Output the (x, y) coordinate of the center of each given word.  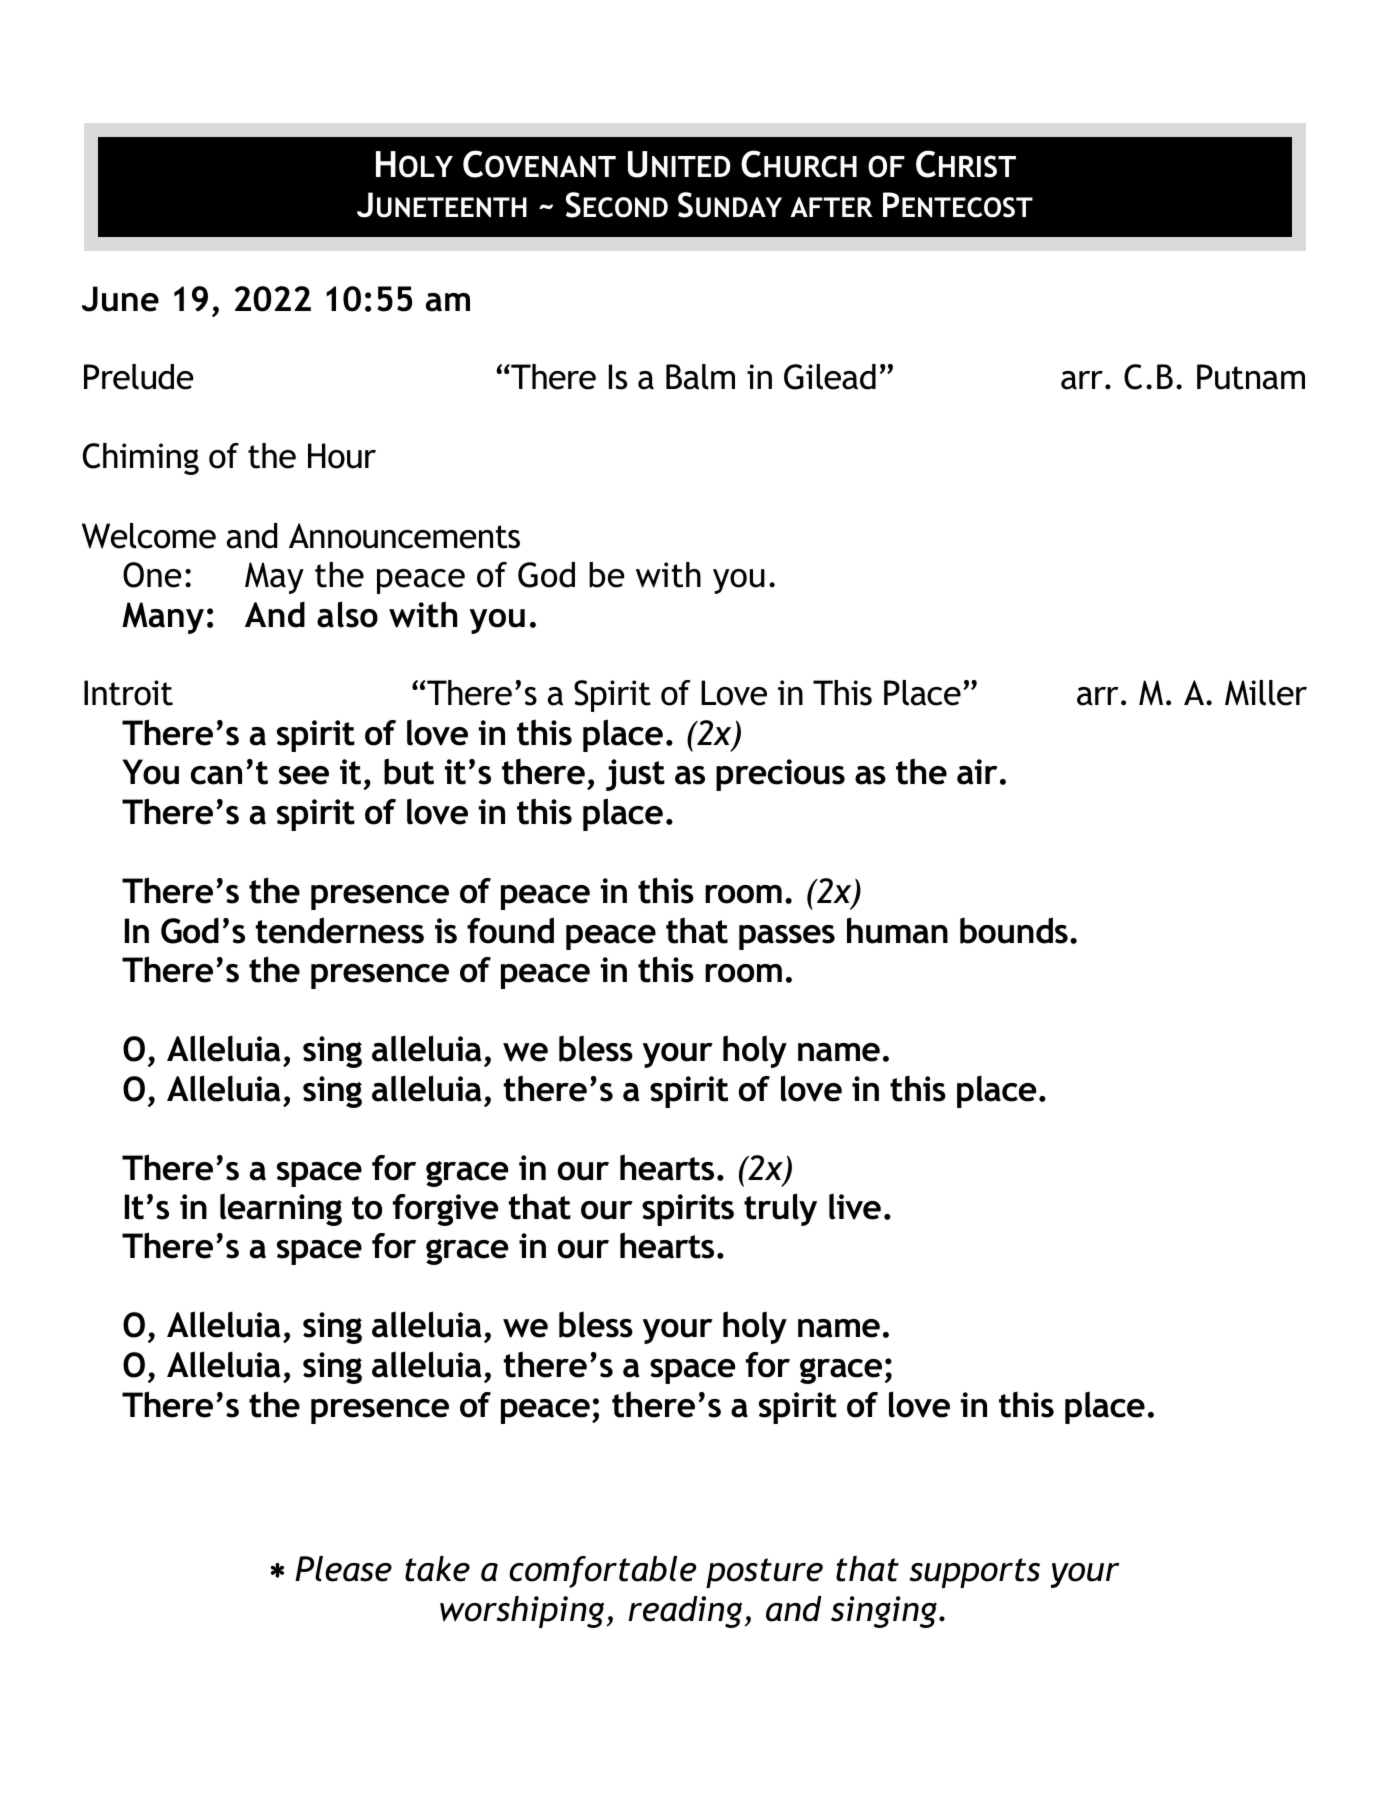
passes (787, 937)
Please (343, 1569)
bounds (1014, 930)
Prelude (139, 377)
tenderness (340, 930)
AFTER (831, 207)
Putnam (1251, 377)
